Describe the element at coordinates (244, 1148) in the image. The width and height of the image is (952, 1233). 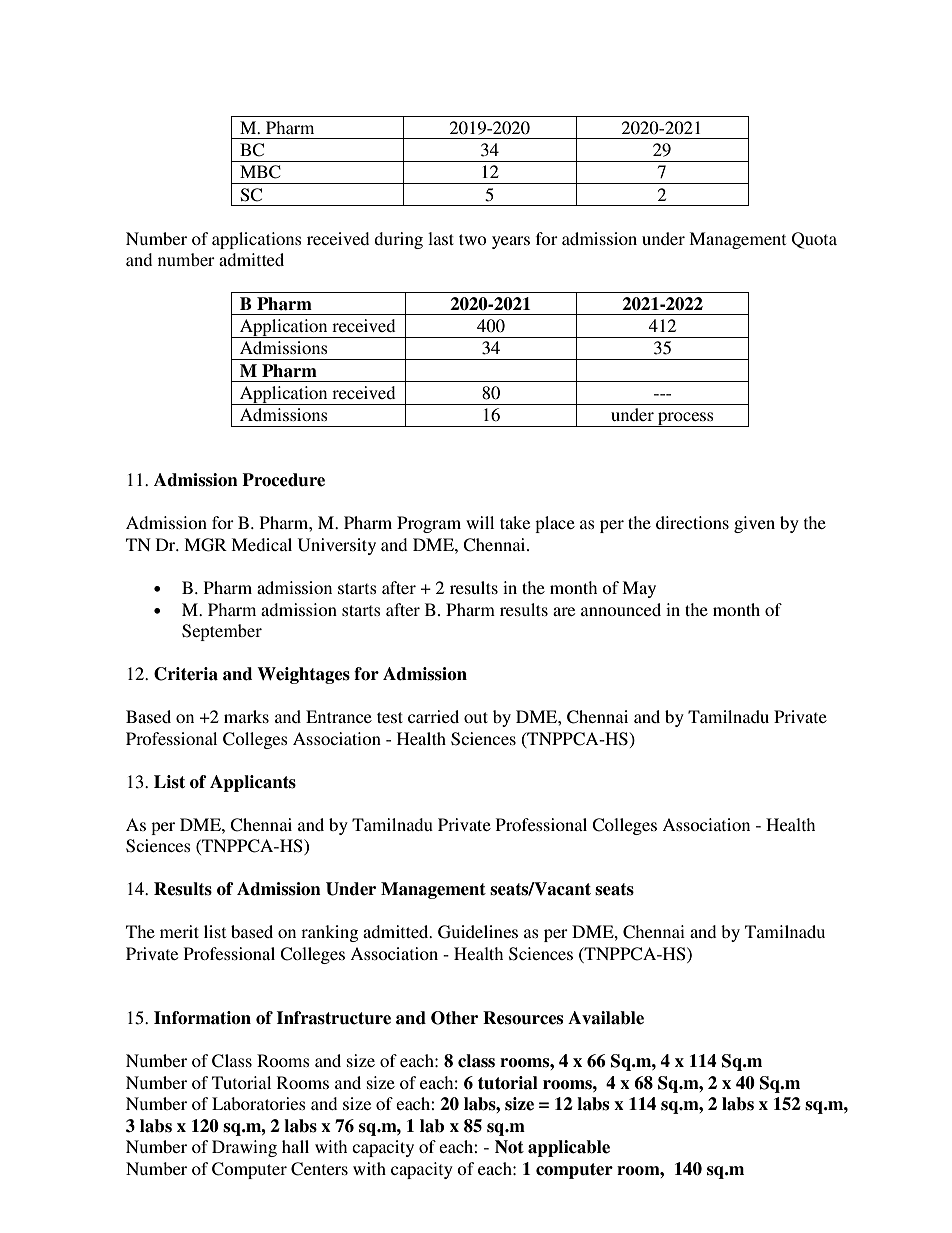
I see `Drawing` at that location.
